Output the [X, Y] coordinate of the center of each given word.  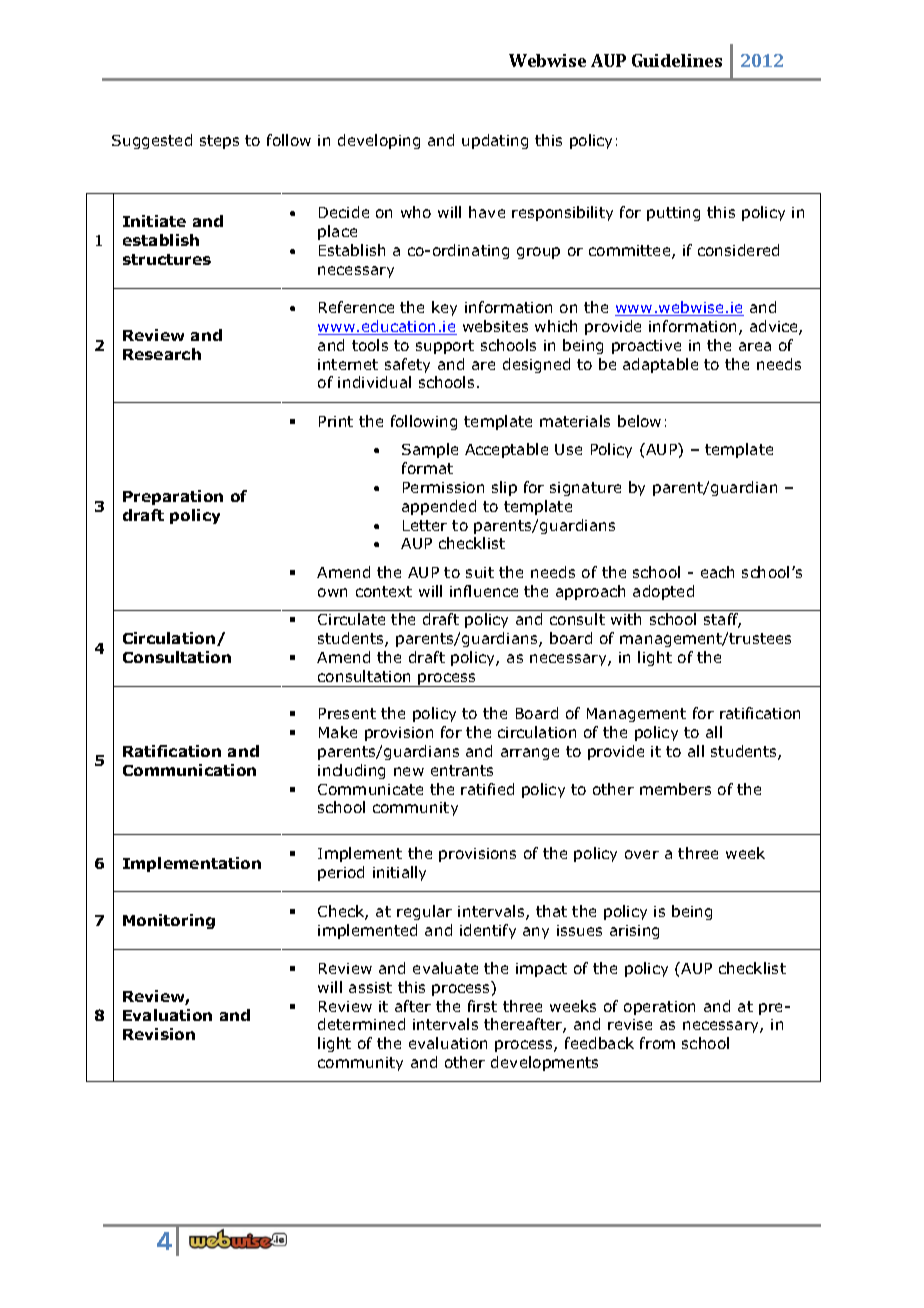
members [675, 789]
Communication [189, 770]
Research [162, 354]
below [639, 421]
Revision [159, 1034]
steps [219, 142]
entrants [462, 770]
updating [495, 141]
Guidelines [677, 60]
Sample [430, 450]
